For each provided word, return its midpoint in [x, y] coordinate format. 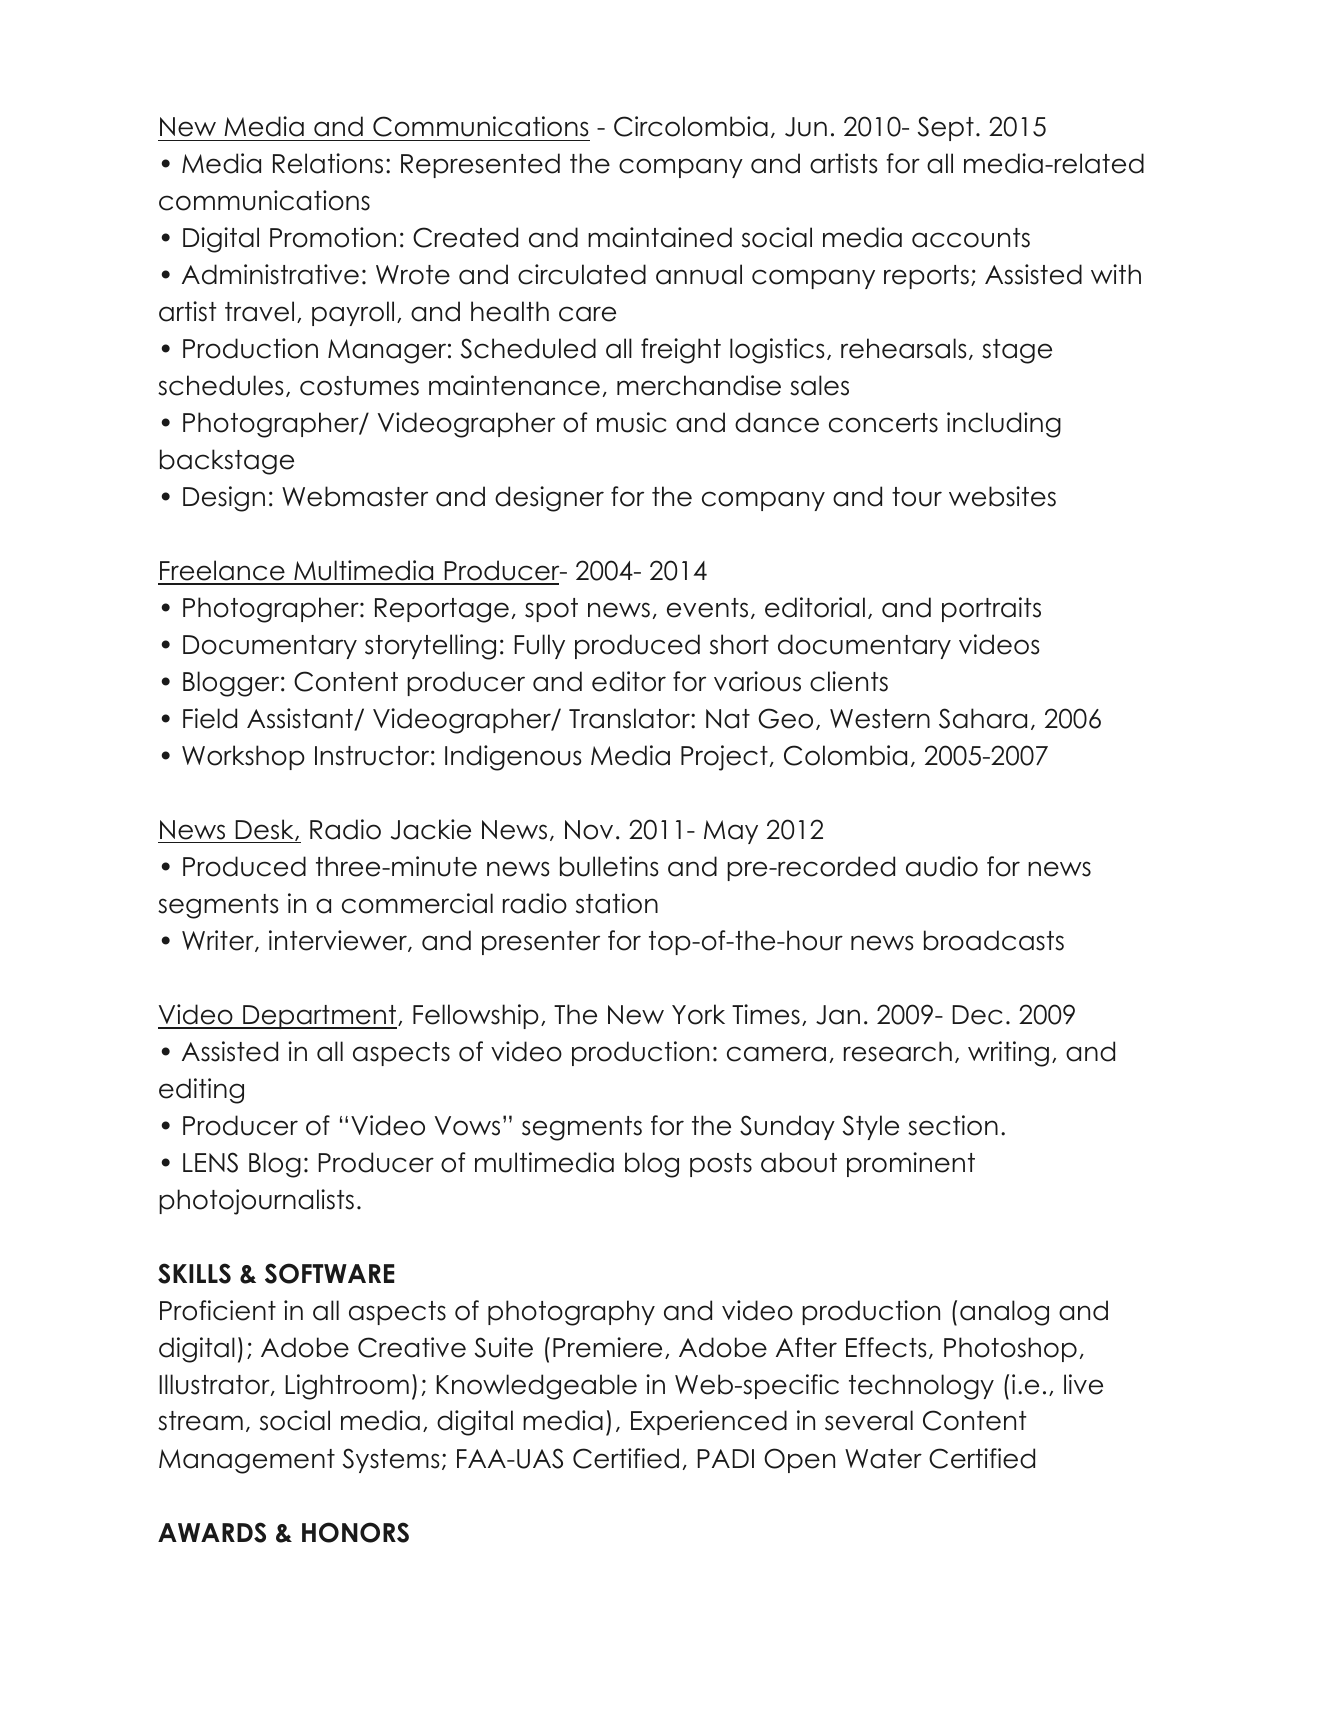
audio [942, 866]
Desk [265, 830]
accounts [971, 238]
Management [247, 1461]
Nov [589, 830]
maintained [660, 237]
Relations [328, 163]
